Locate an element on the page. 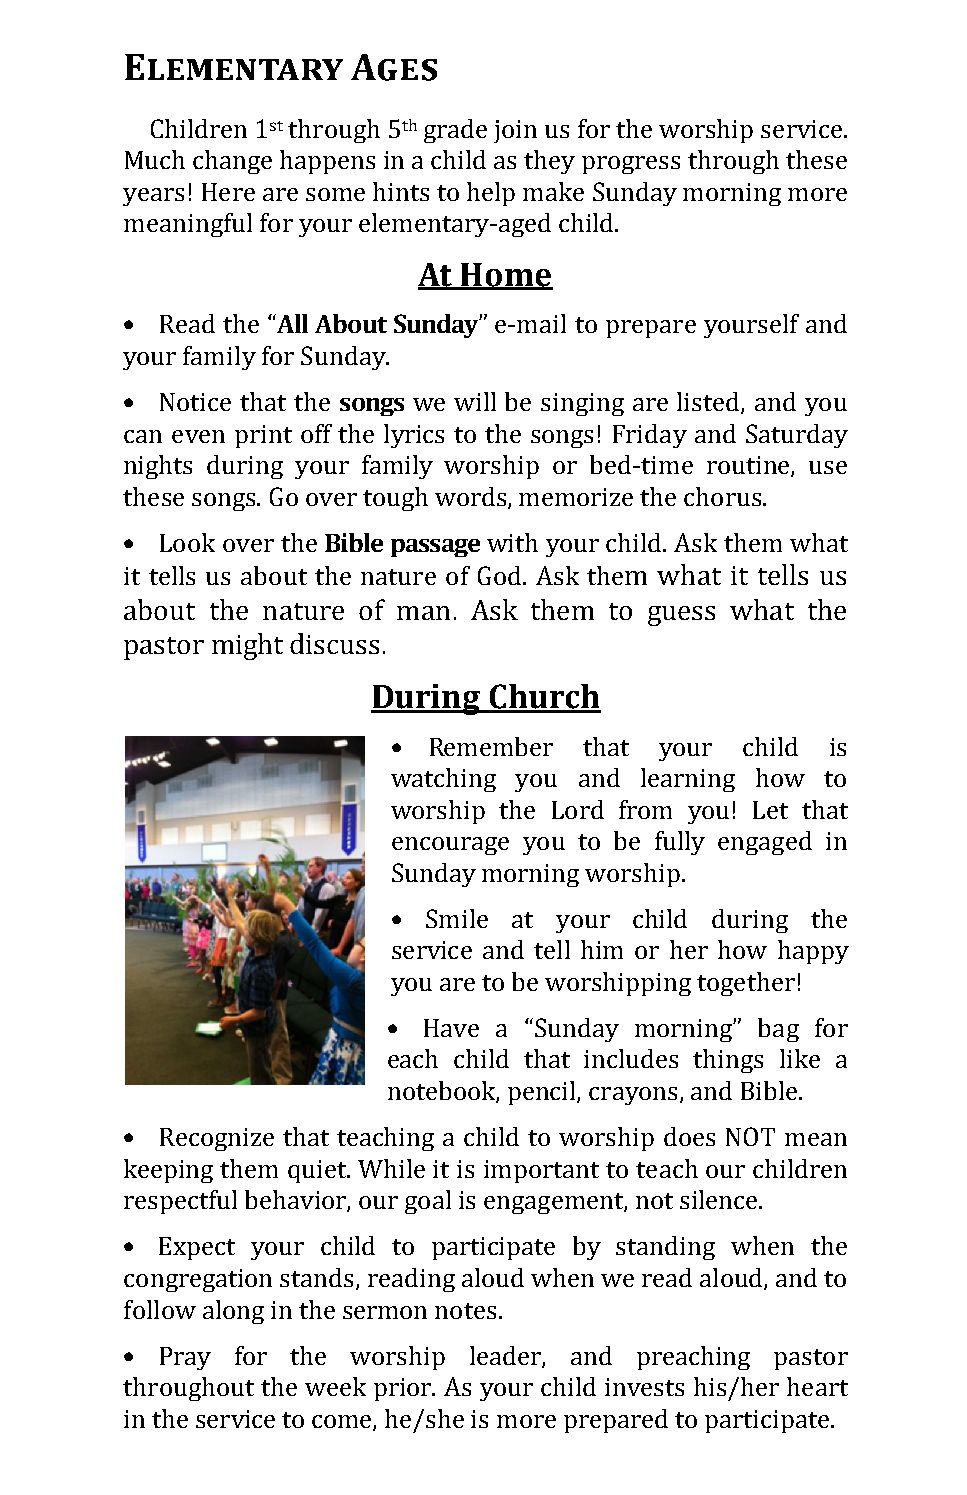 This page has width=967, height=1495. Remember is located at coordinates (491, 746).
